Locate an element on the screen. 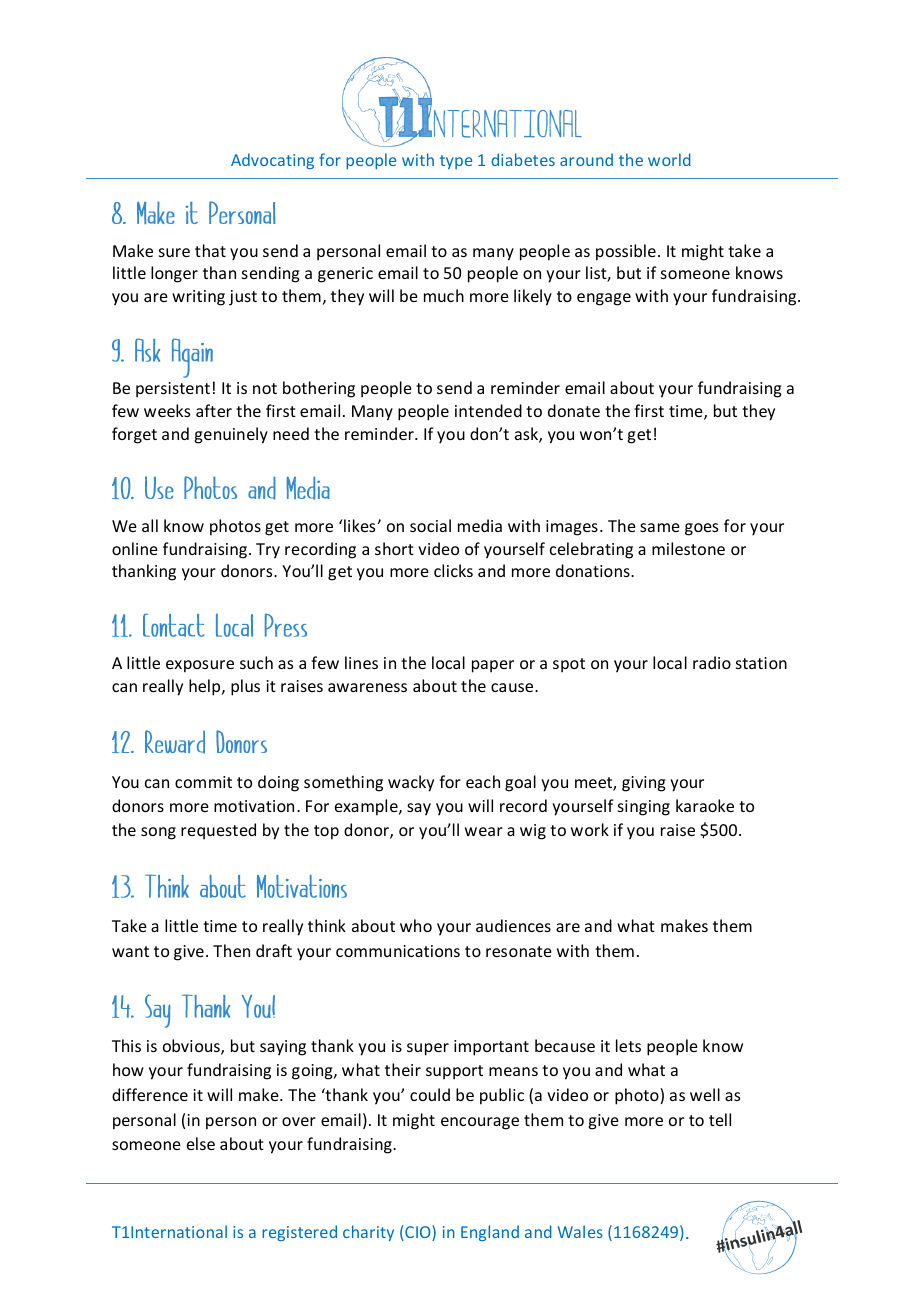 Image resolution: width=924 pixels, height=1308 pixels. that is located at coordinates (210, 250).
